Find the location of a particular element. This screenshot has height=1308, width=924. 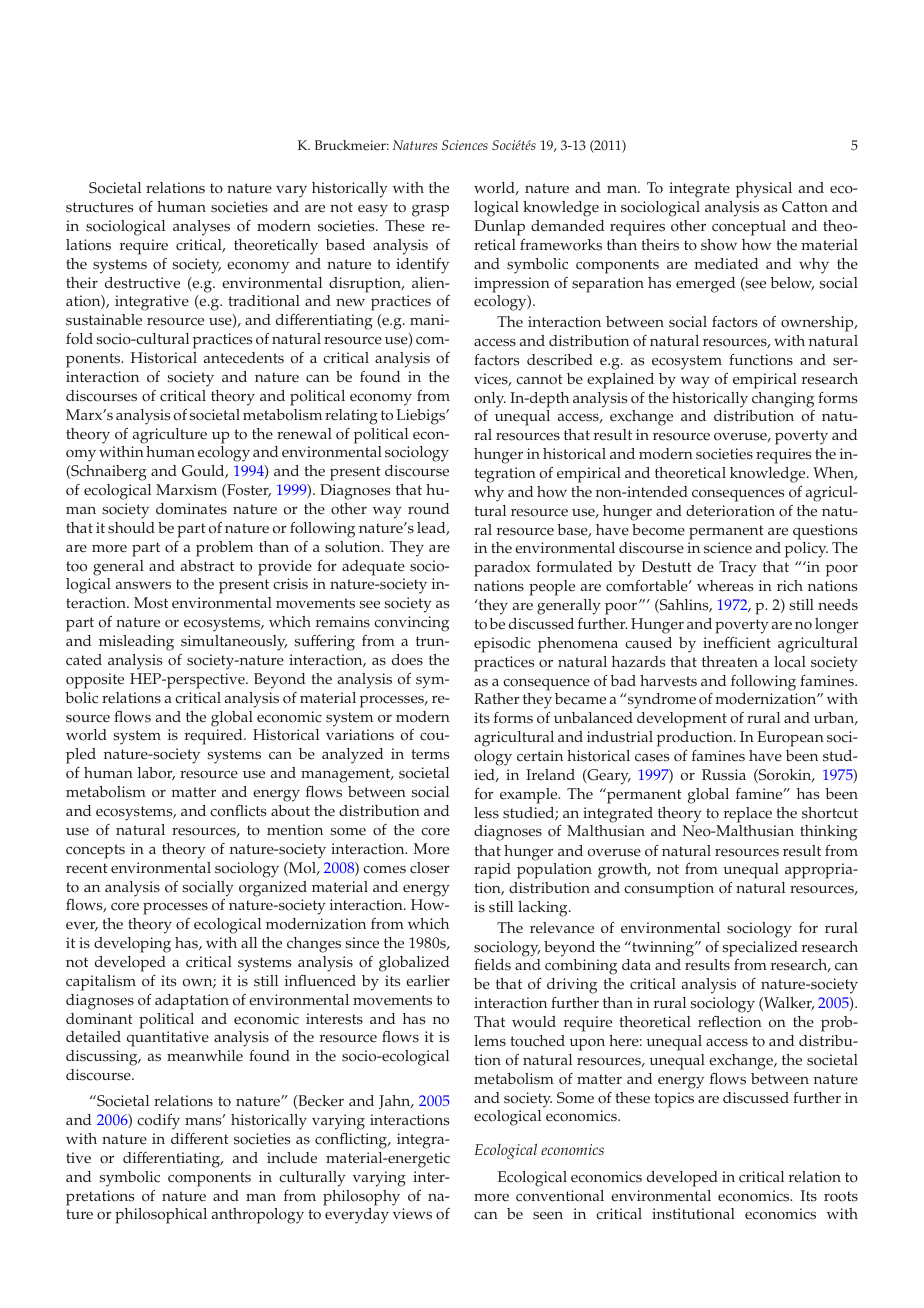

round is located at coordinates (428, 509).
